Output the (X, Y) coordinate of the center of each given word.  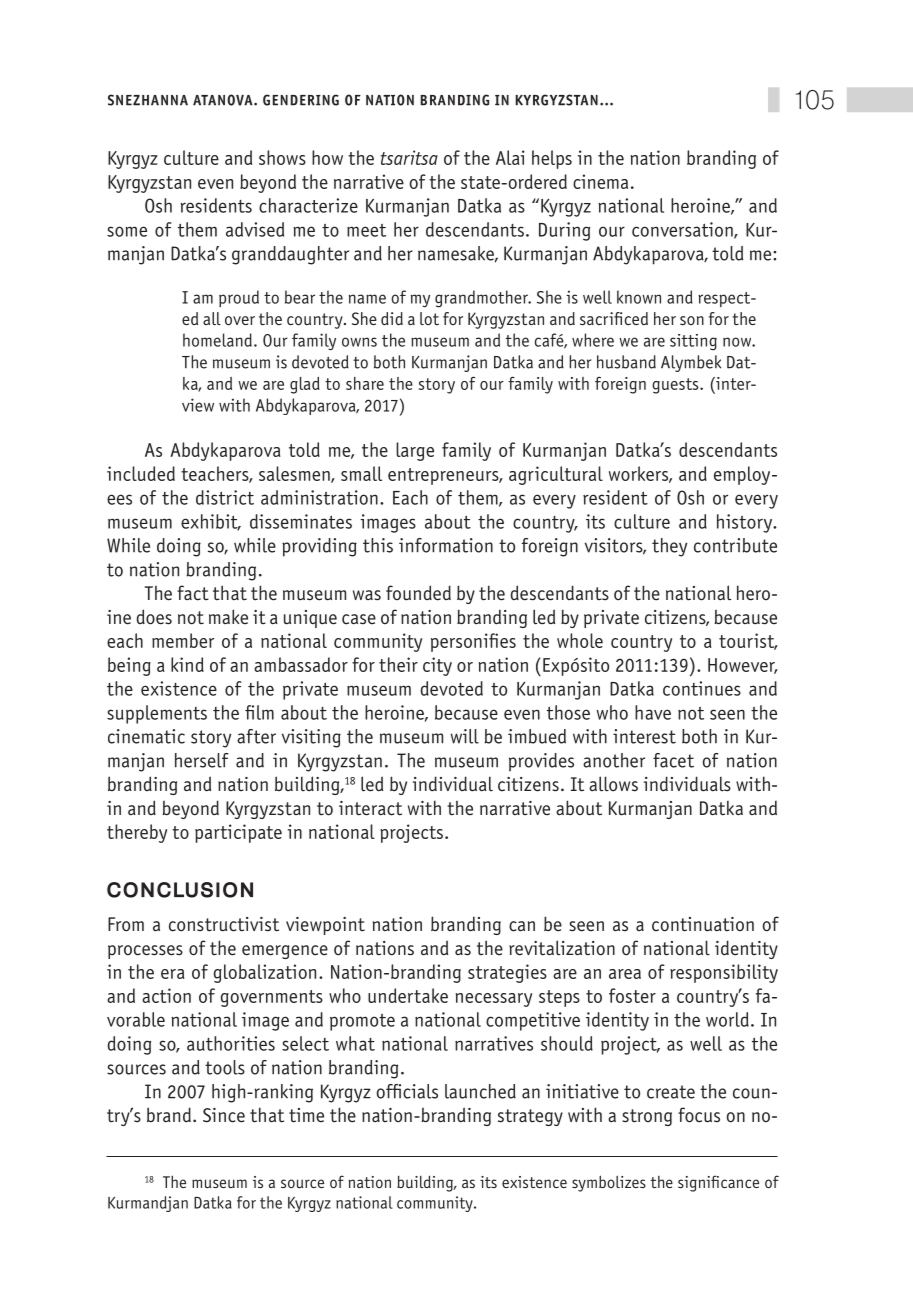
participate (238, 833)
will (465, 736)
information (446, 545)
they (669, 547)
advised (255, 229)
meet (366, 230)
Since (224, 1115)
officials (407, 1091)
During (564, 231)
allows (613, 784)
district (225, 497)
